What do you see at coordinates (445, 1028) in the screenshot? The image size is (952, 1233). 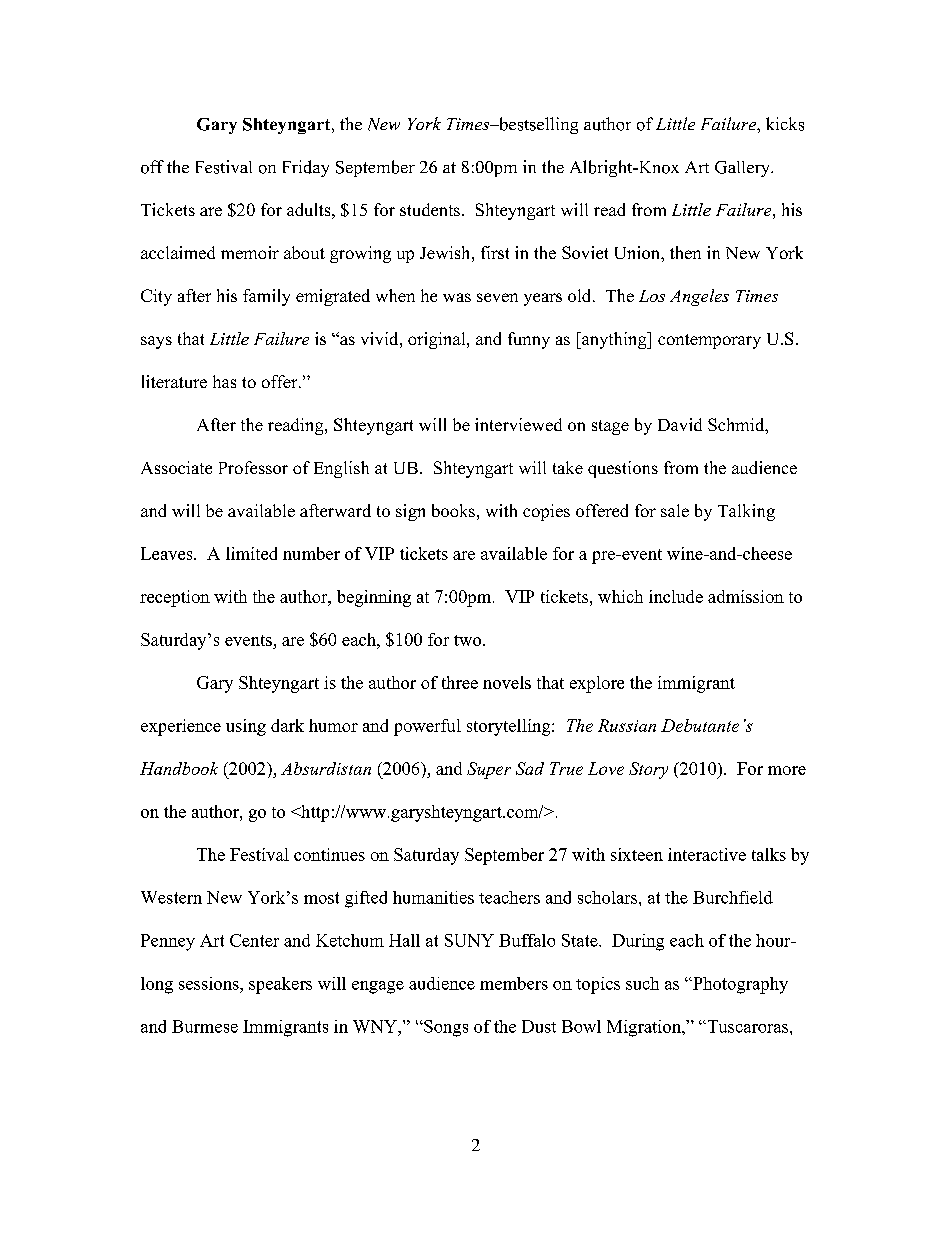 I see `Songs` at bounding box center [445, 1028].
